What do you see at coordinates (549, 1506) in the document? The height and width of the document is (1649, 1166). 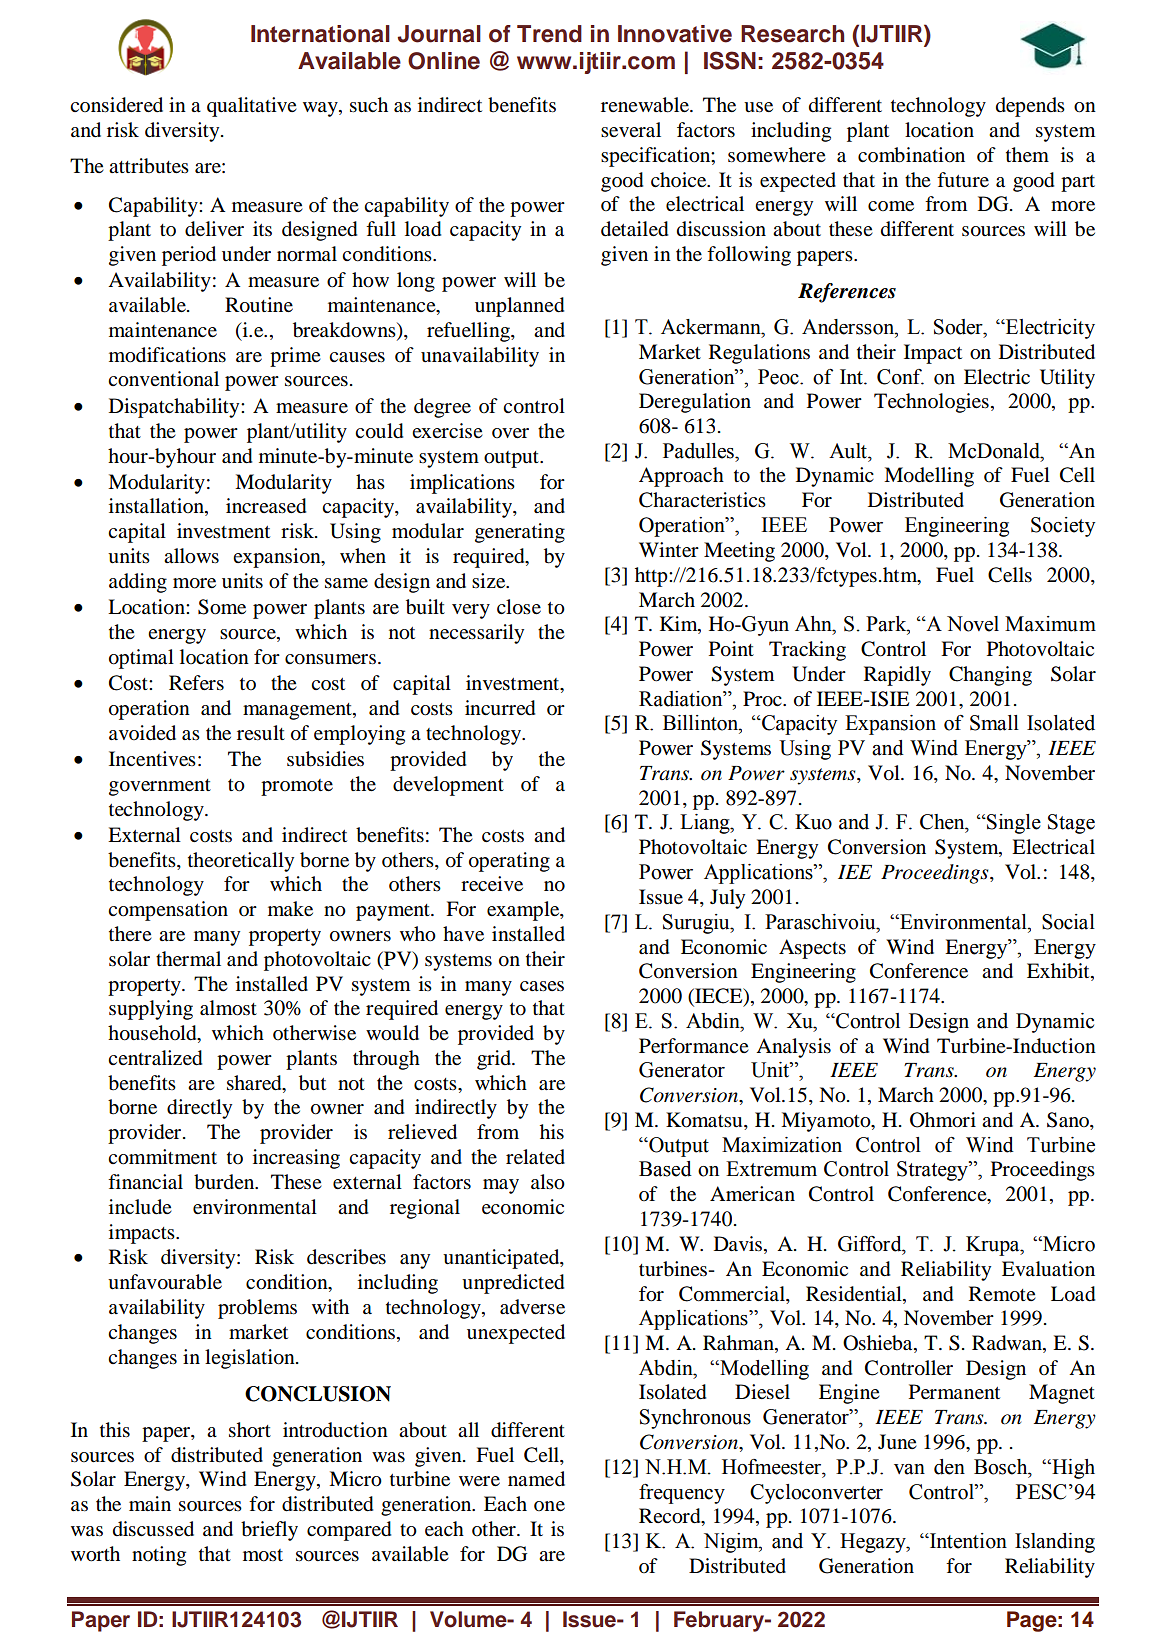 I see `one` at bounding box center [549, 1506].
